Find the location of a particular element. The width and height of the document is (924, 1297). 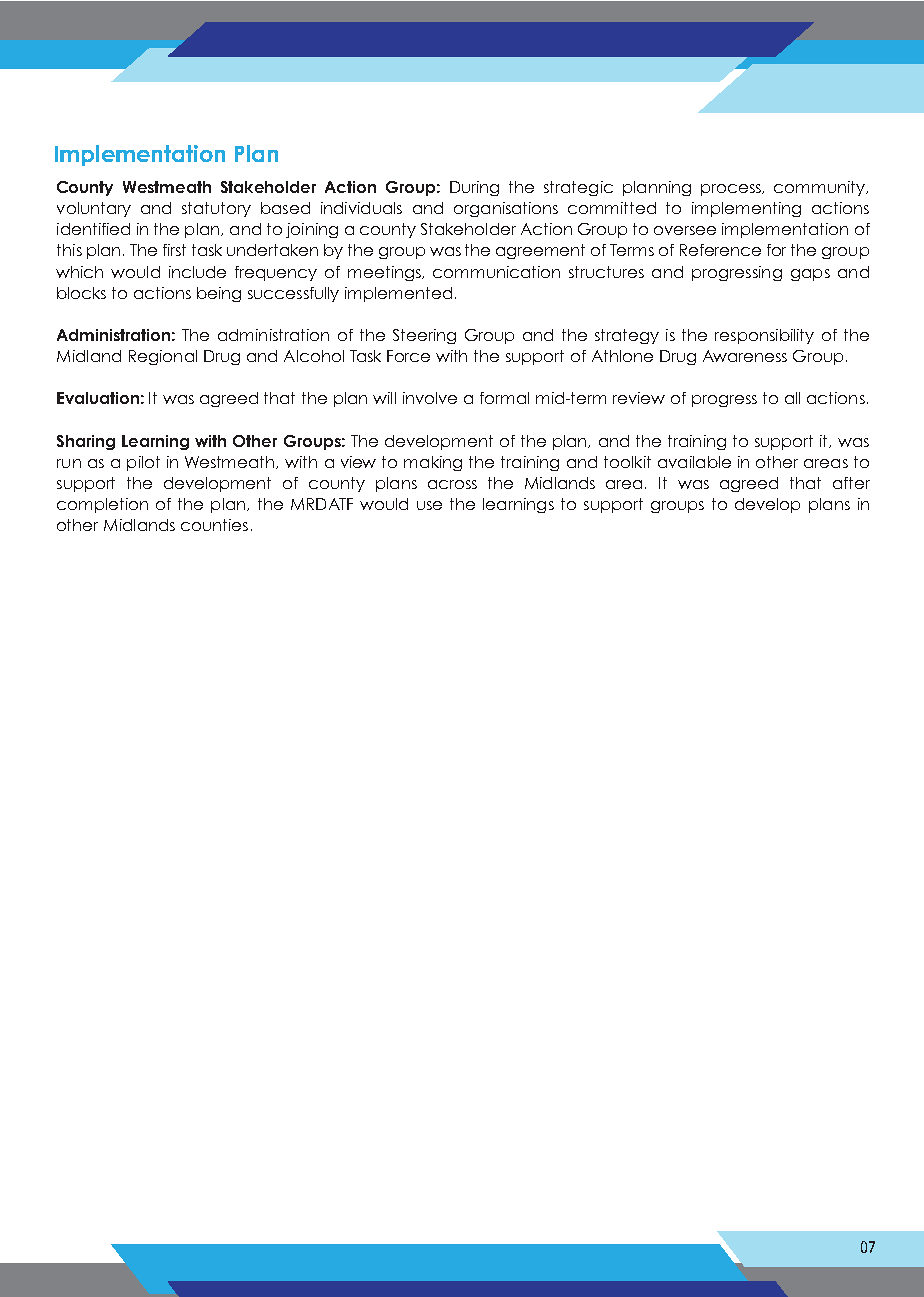

Awareness is located at coordinates (745, 356).
